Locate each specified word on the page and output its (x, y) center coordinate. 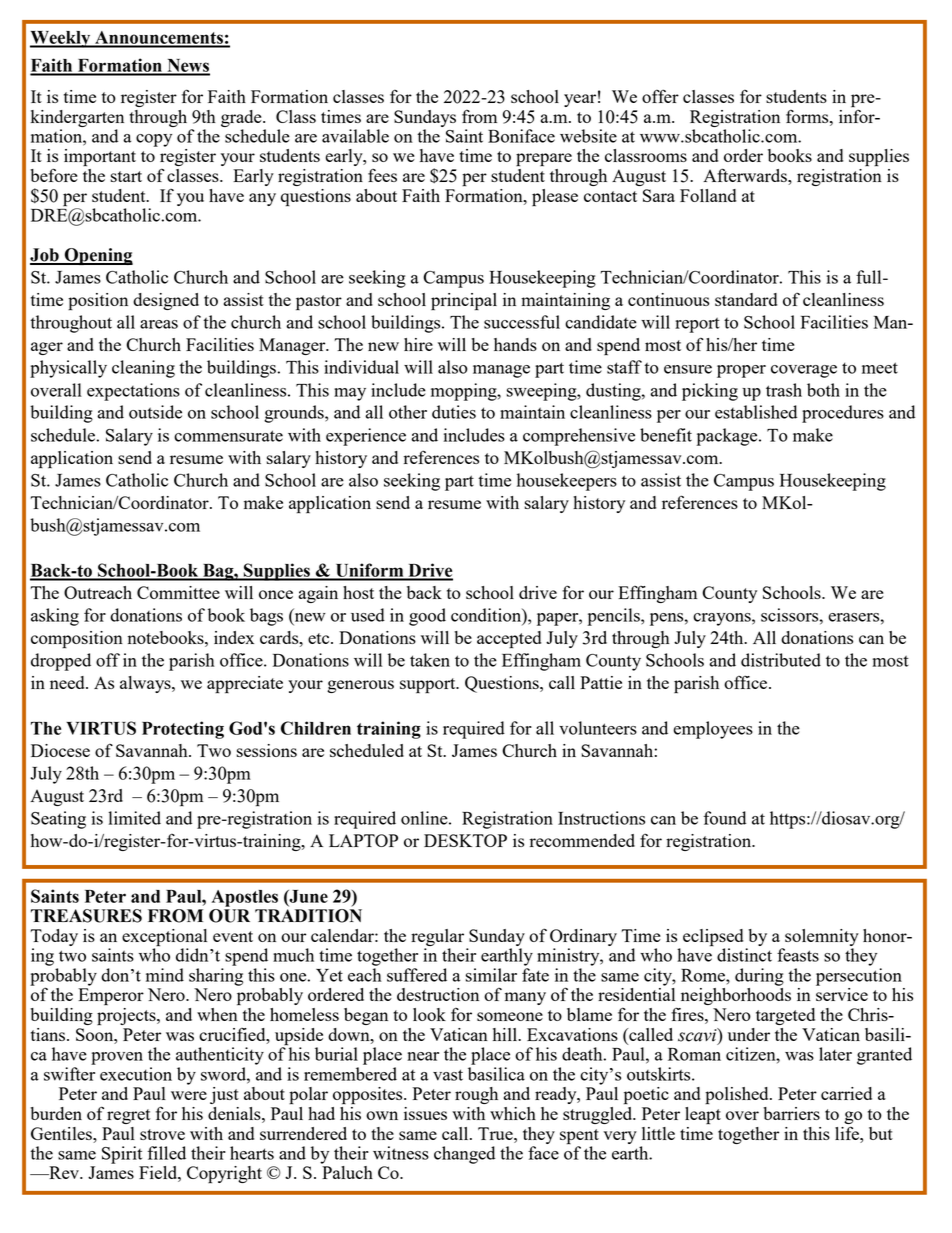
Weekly (61, 39)
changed (464, 1155)
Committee (178, 592)
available (355, 136)
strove (162, 1134)
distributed (781, 660)
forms (808, 116)
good (427, 617)
